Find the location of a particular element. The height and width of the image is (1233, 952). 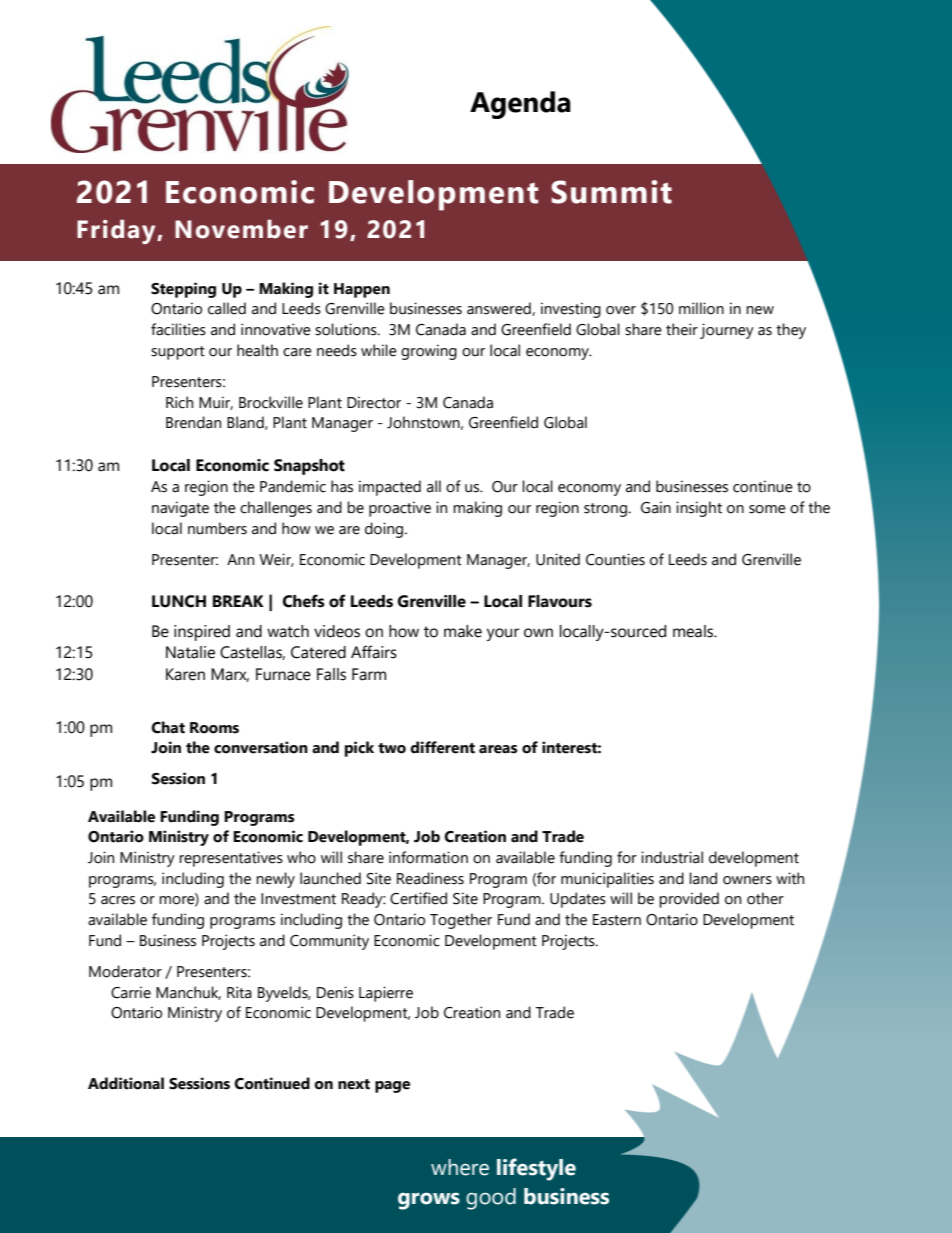

navigate is located at coordinates (180, 509).
